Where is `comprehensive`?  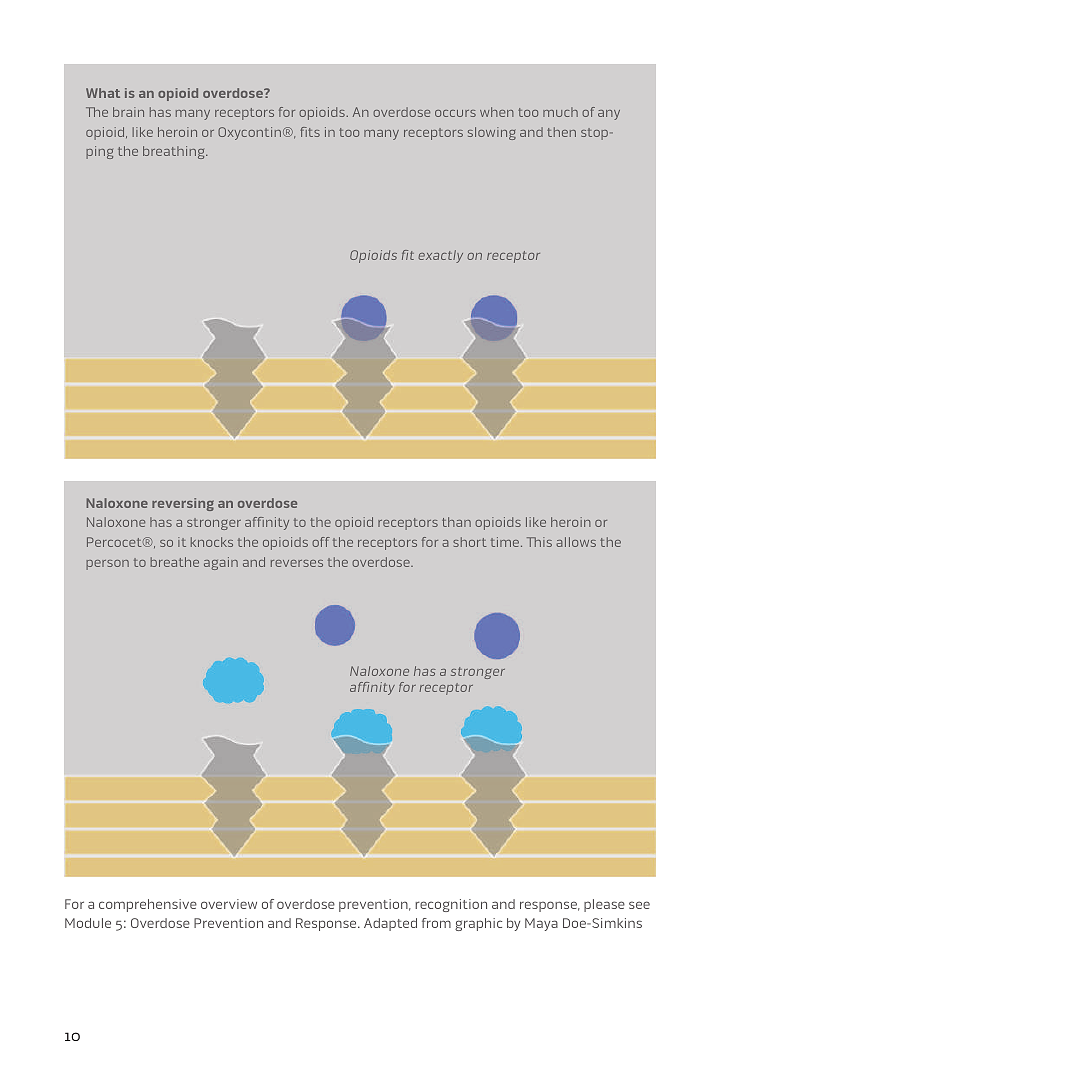
comprehensive is located at coordinates (148, 905).
